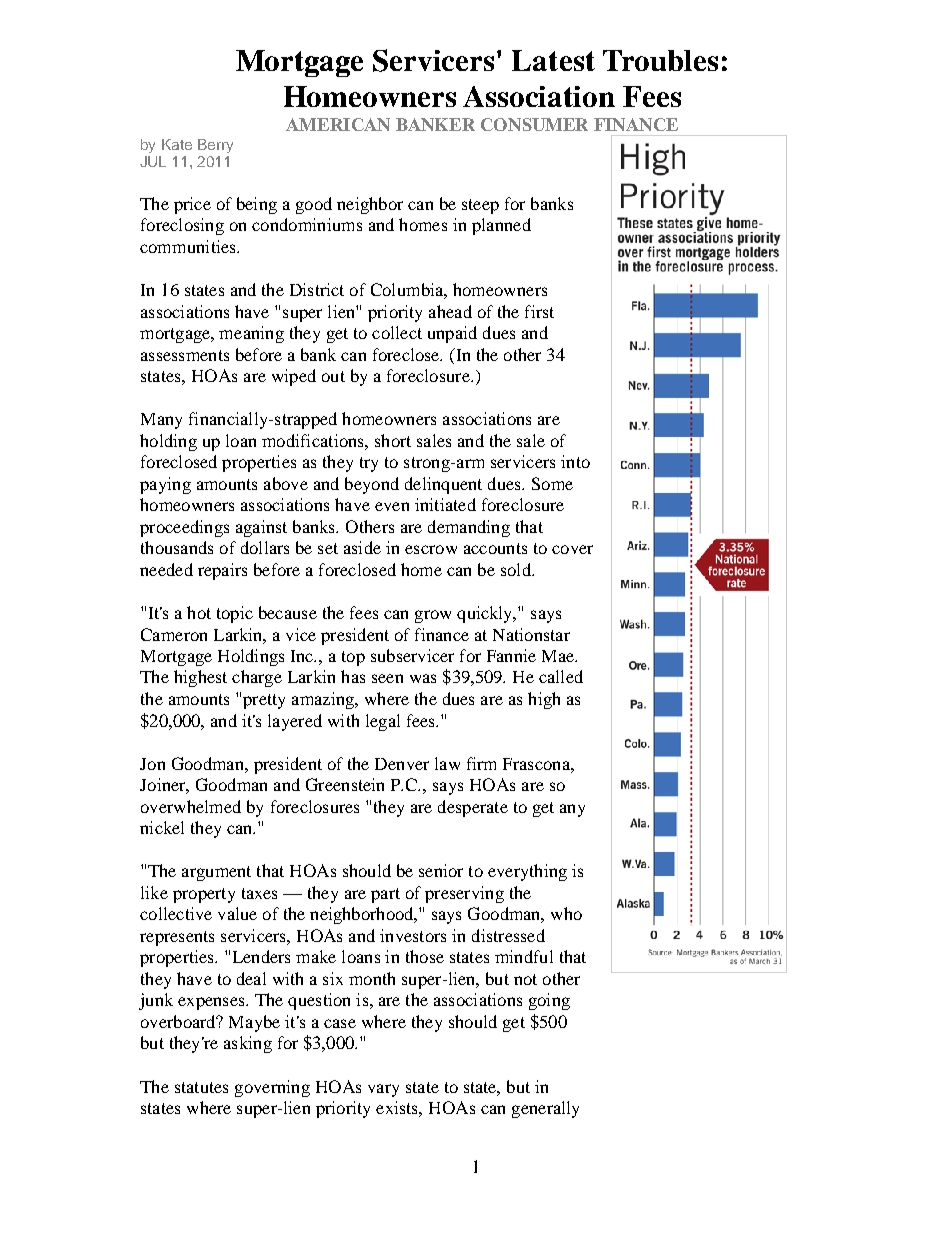 The image size is (952, 1233). I want to click on AMERICAN, so click(338, 124).
